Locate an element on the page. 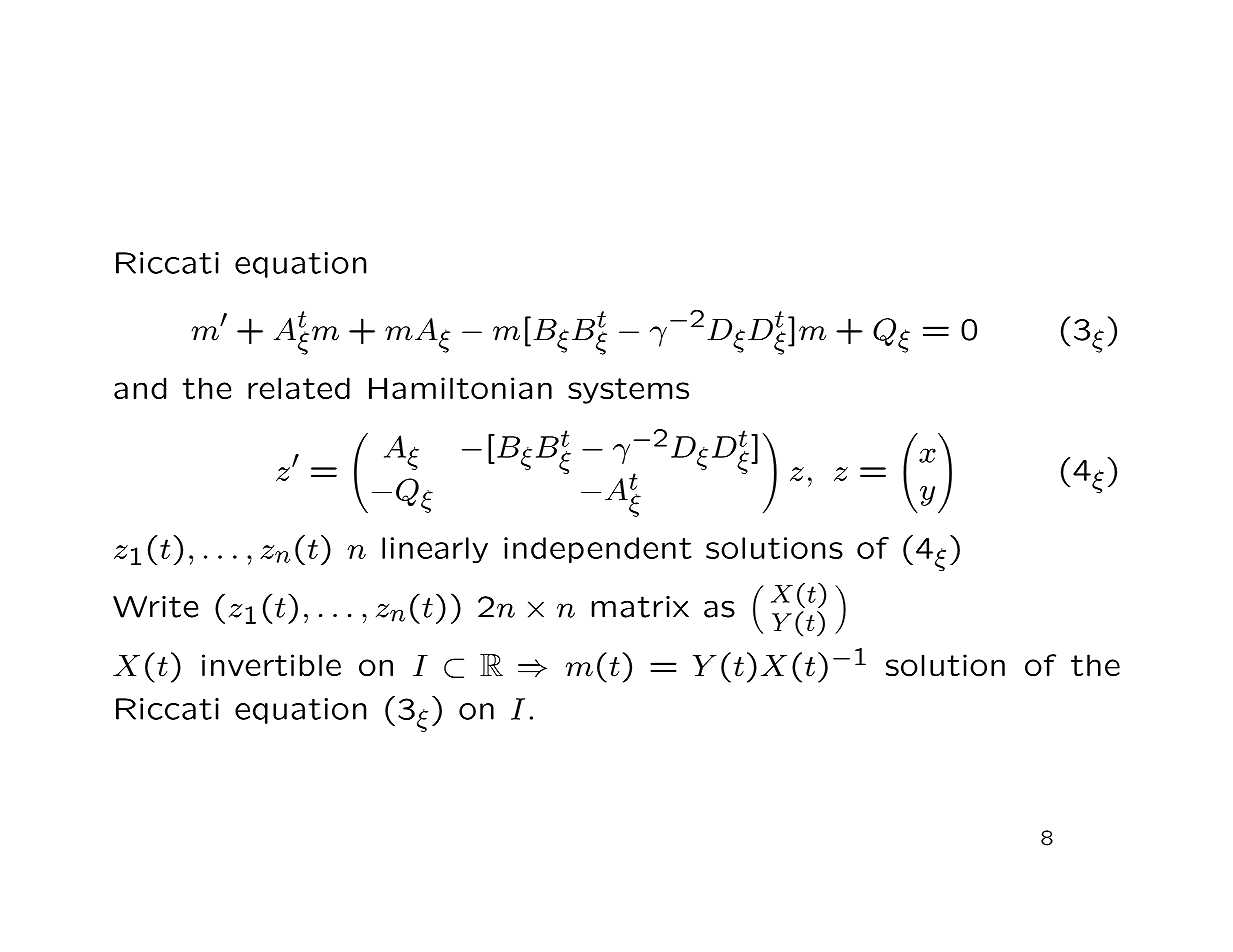  invertible is located at coordinates (271, 665).
